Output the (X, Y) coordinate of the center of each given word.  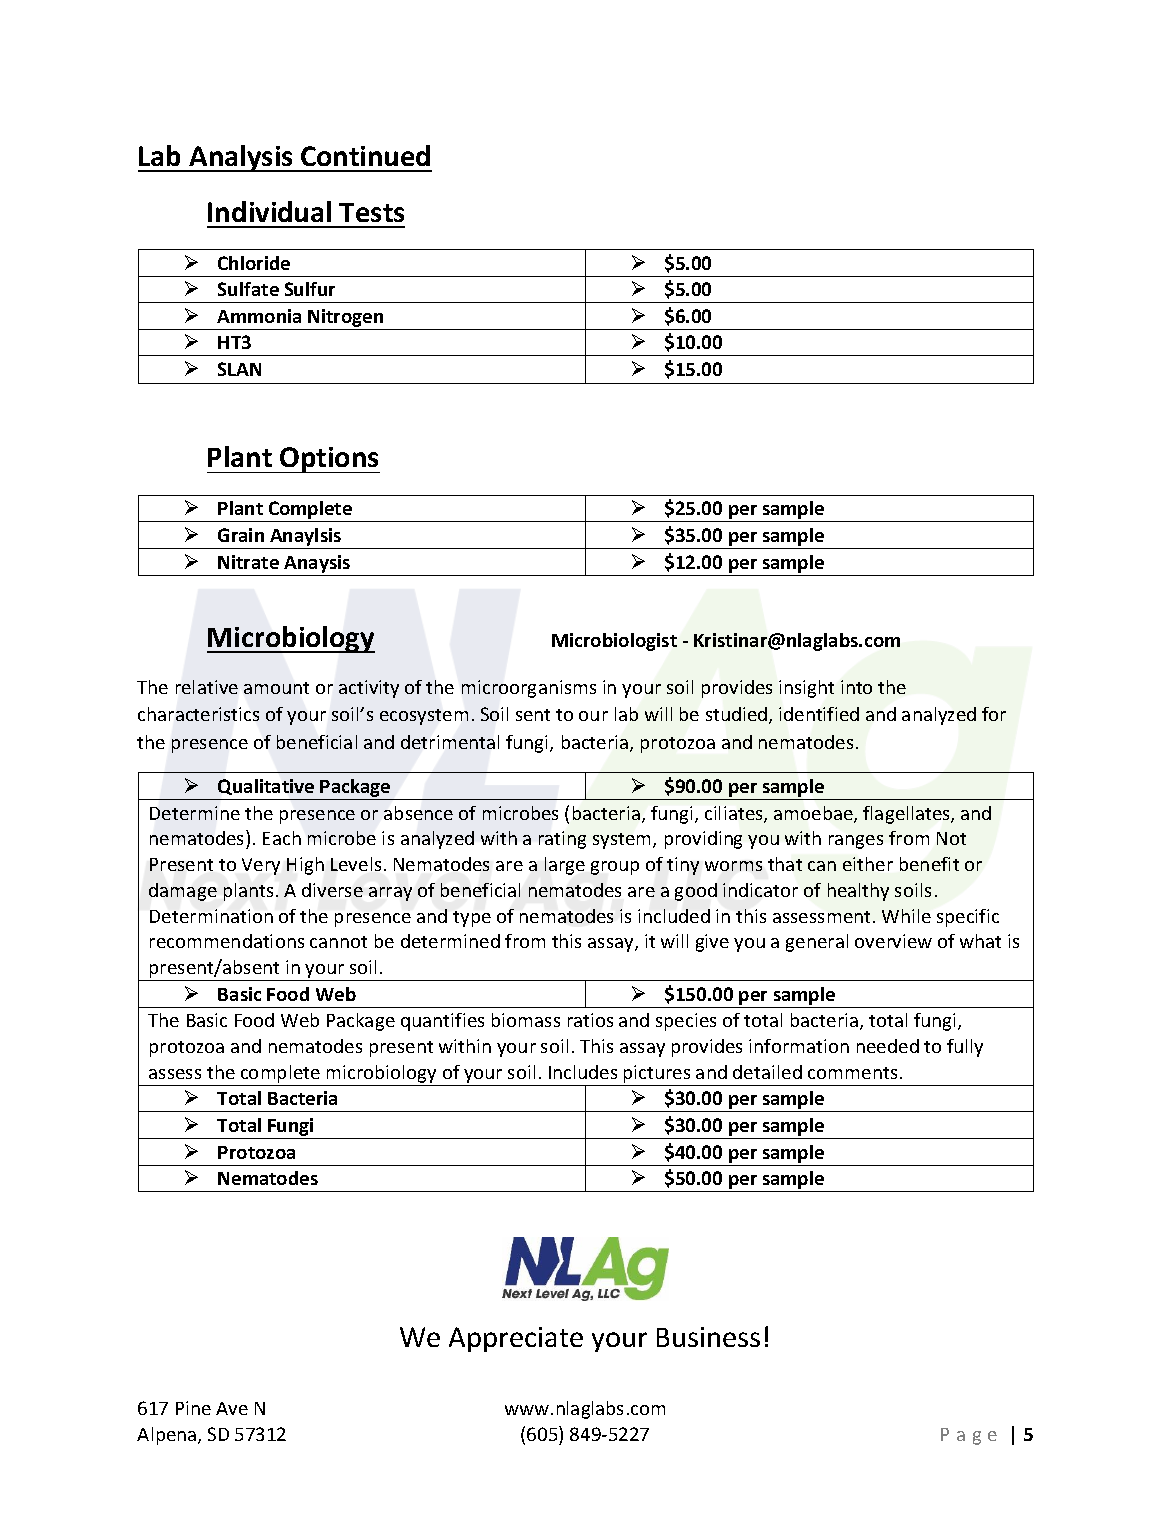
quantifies (442, 1022)
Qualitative (266, 787)
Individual (269, 211)
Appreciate (516, 1339)
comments (852, 1073)
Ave (232, 1408)
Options (329, 460)
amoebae (814, 814)
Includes (583, 1072)
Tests (371, 212)
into (856, 687)
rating (562, 840)
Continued (365, 155)
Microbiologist (614, 642)
